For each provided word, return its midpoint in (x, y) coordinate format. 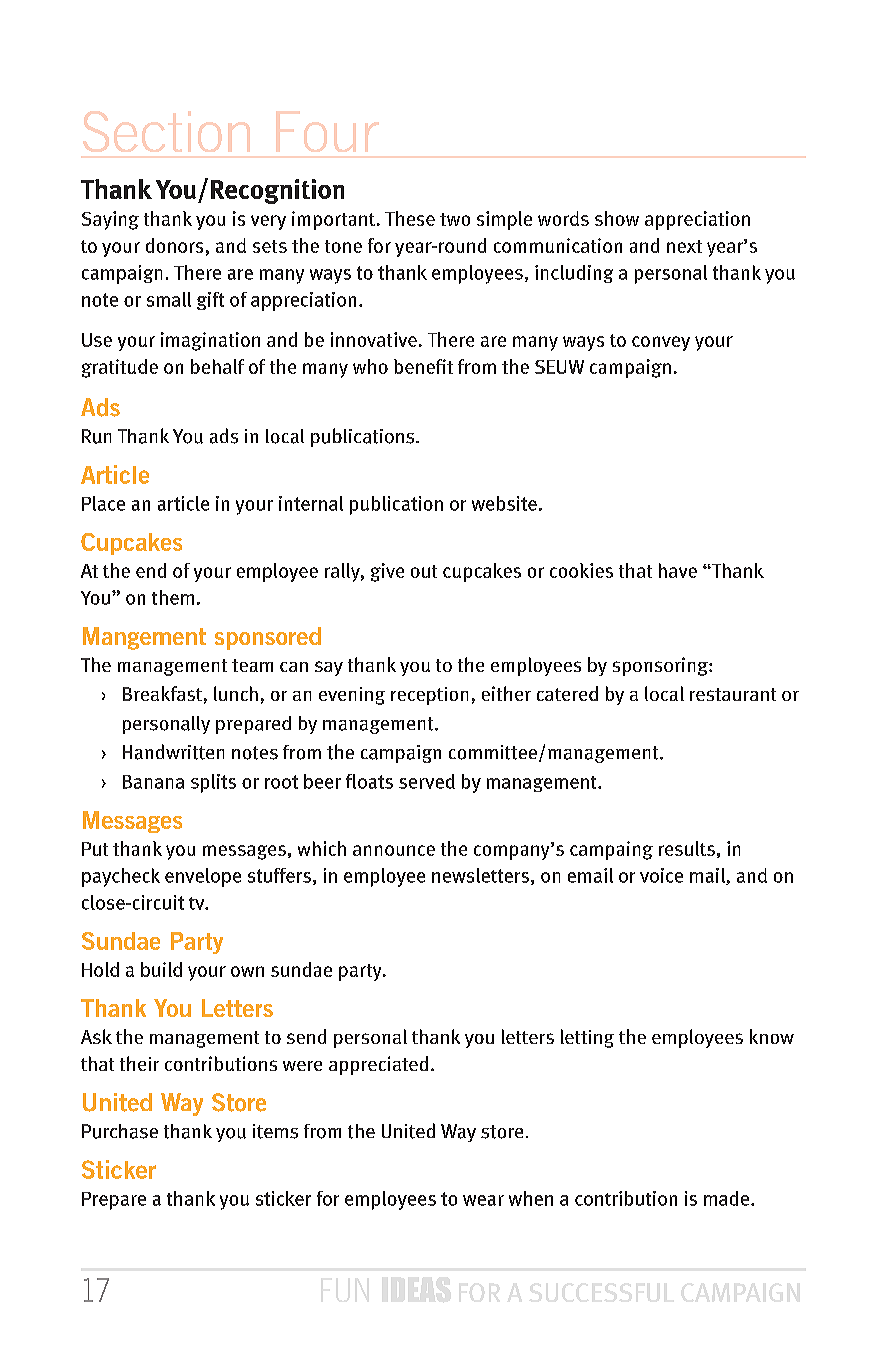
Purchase (120, 1131)
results (687, 848)
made (728, 1198)
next (684, 246)
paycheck (121, 877)
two (455, 219)
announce (394, 850)
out (424, 571)
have (678, 570)
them (173, 597)
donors (174, 245)
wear (483, 1200)
